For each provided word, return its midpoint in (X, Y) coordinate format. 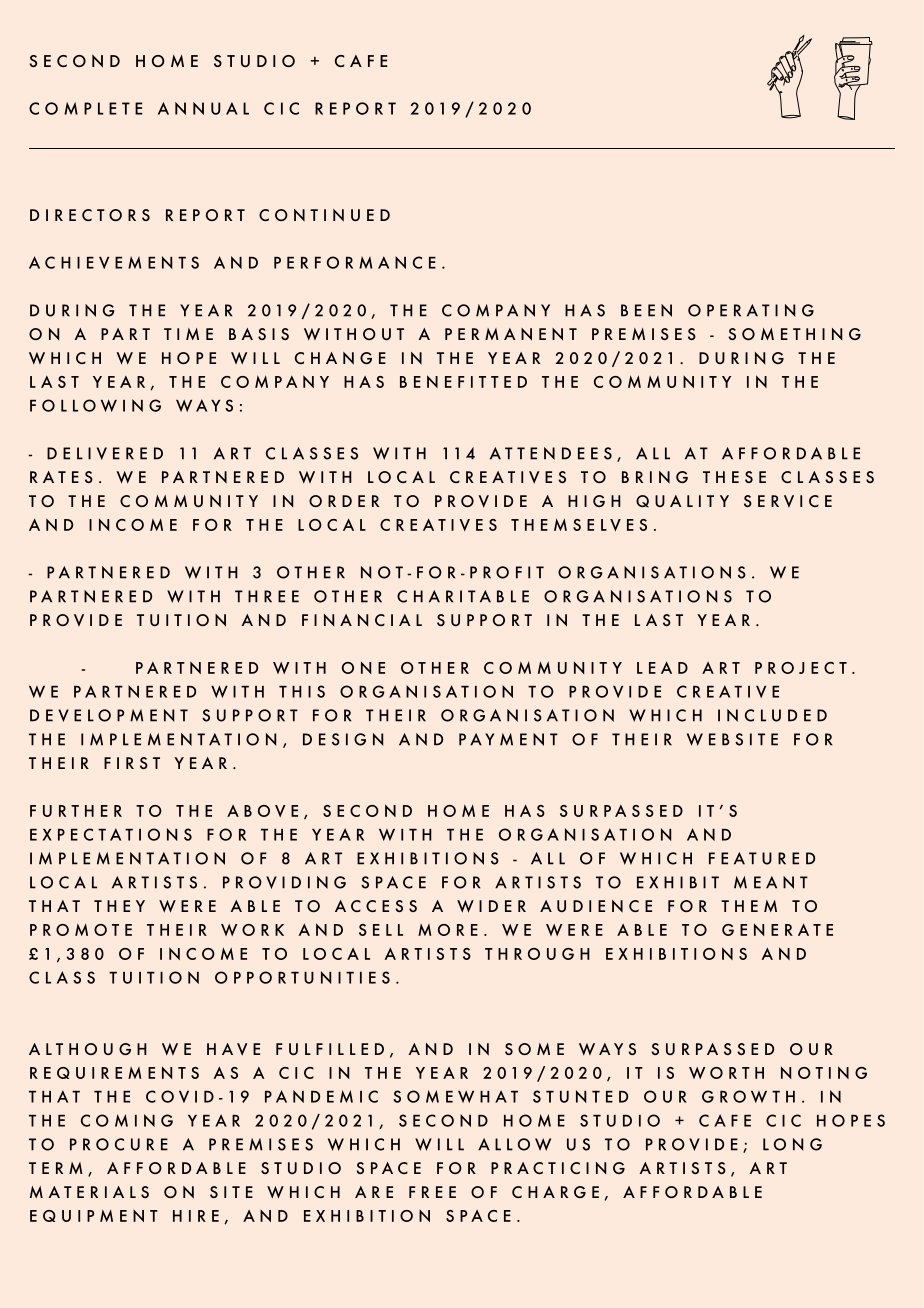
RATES (61, 477)
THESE (734, 477)
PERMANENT (511, 334)
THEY (119, 906)
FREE (432, 1192)
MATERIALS (89, 1192)
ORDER (344, 501)
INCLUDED (772, 715)
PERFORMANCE (355, 262)
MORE (448, 930)
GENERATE (777, 929)
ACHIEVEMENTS (114, 262)
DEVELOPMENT (109, 715)
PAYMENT (508, 739)
